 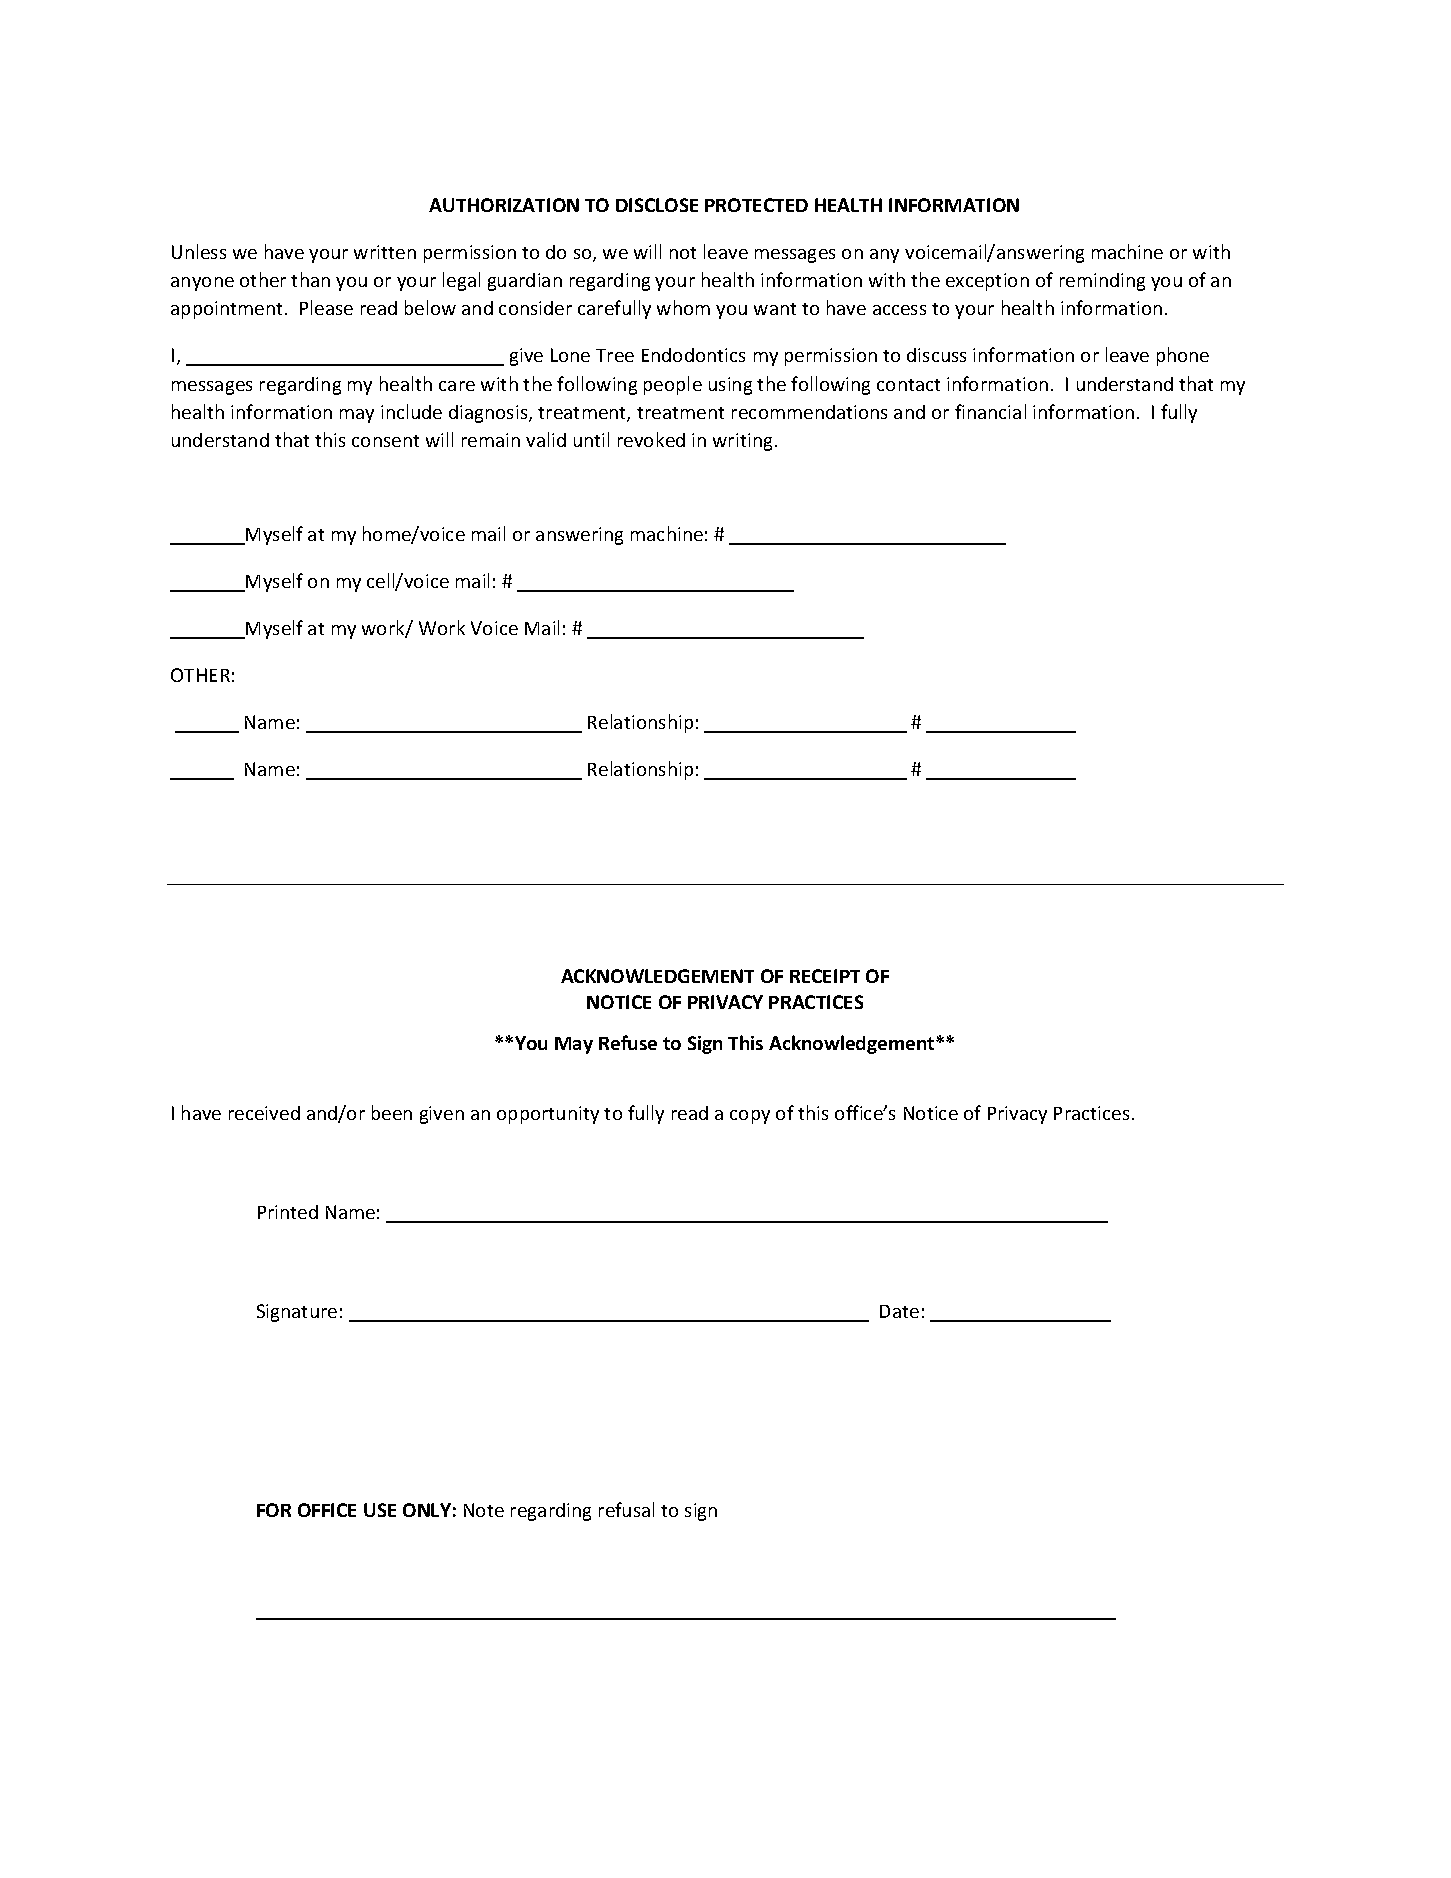 I want to click on reminding, so click(x=1102, y=282).
